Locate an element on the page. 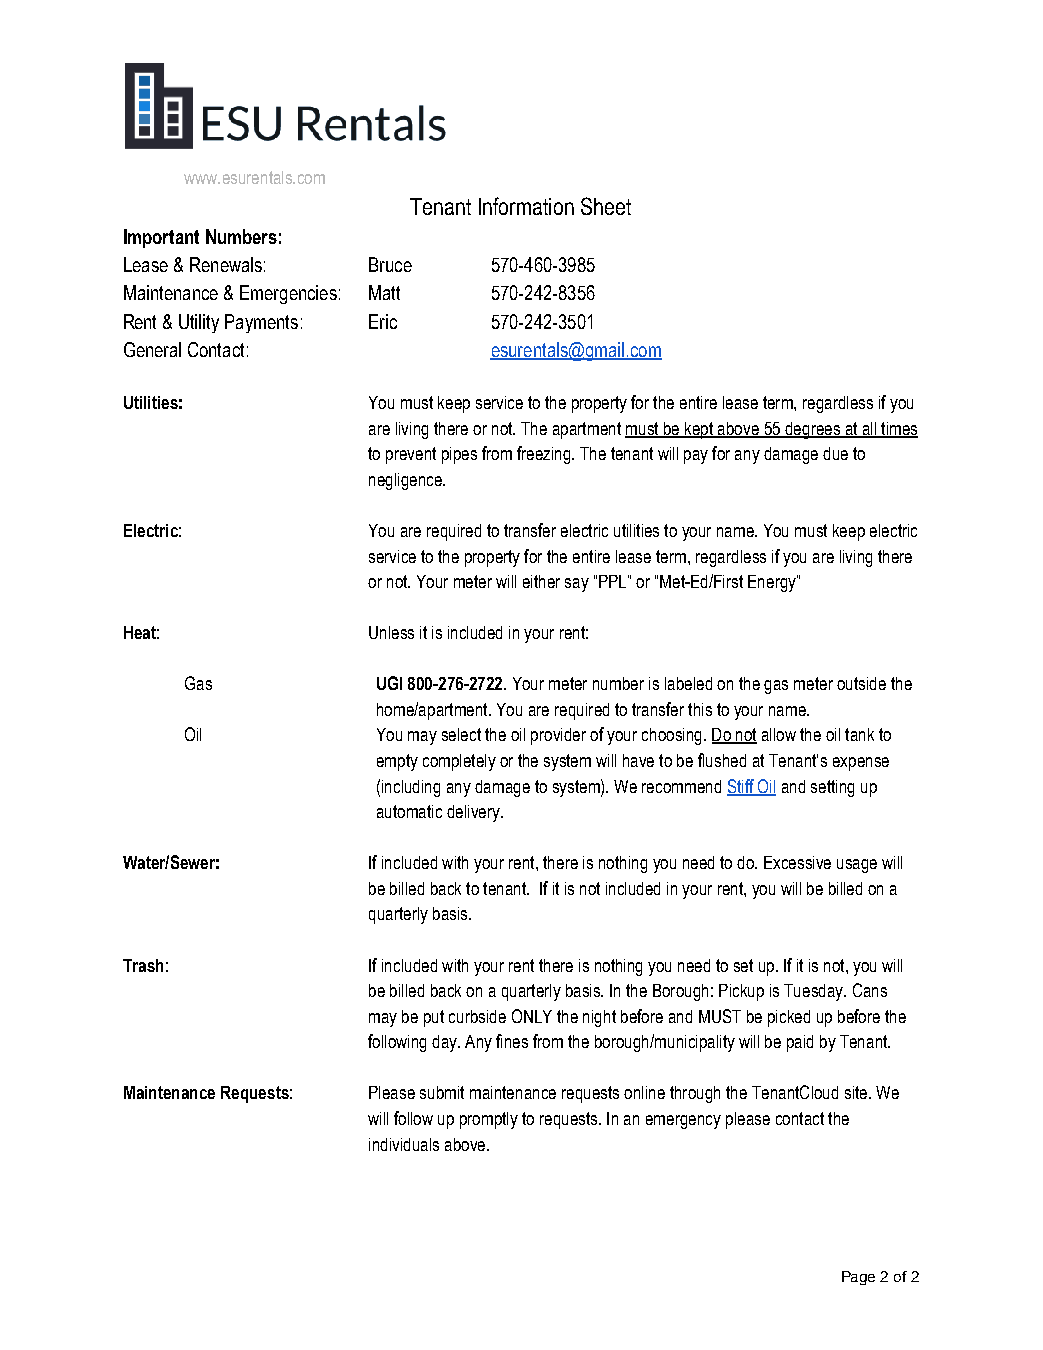 The height and width of the image is (1350, 1043). Information is located at coordinates (526, 206).
